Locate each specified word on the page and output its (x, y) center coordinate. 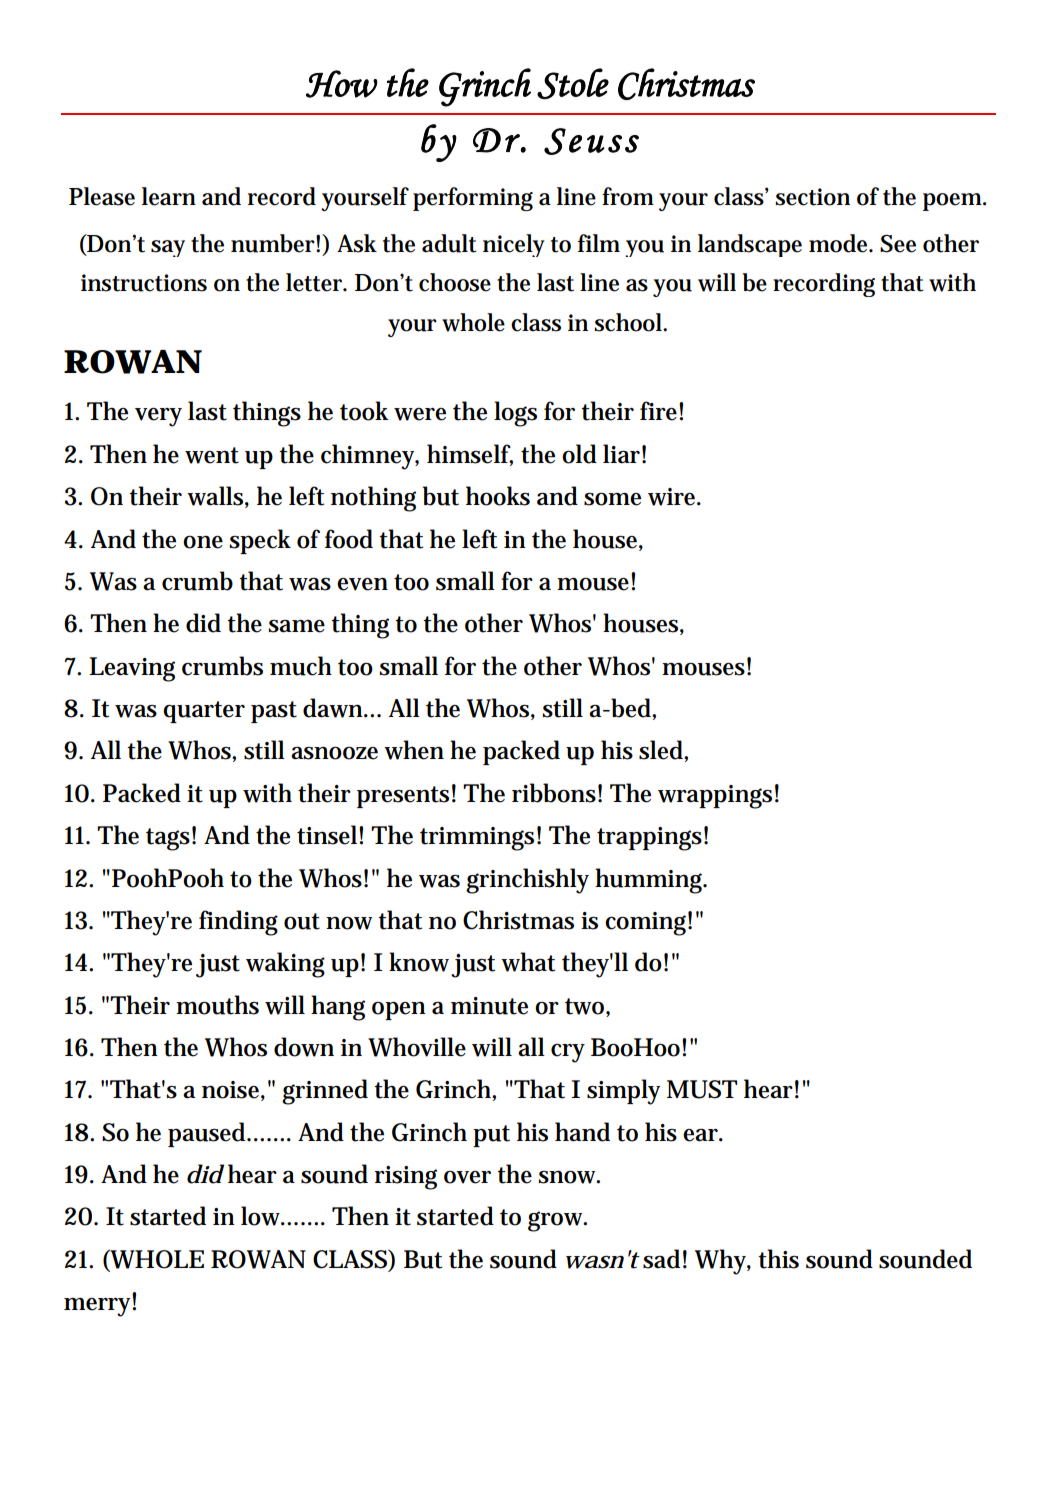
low (263, 1216)
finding (238, 923)
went (212, 455)
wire (674, 497)
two (587, 1007)
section (812, 197)
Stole (573, 84)
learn (169, 196)
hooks (498, 496)
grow (557, 1221)
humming (651, 881)
